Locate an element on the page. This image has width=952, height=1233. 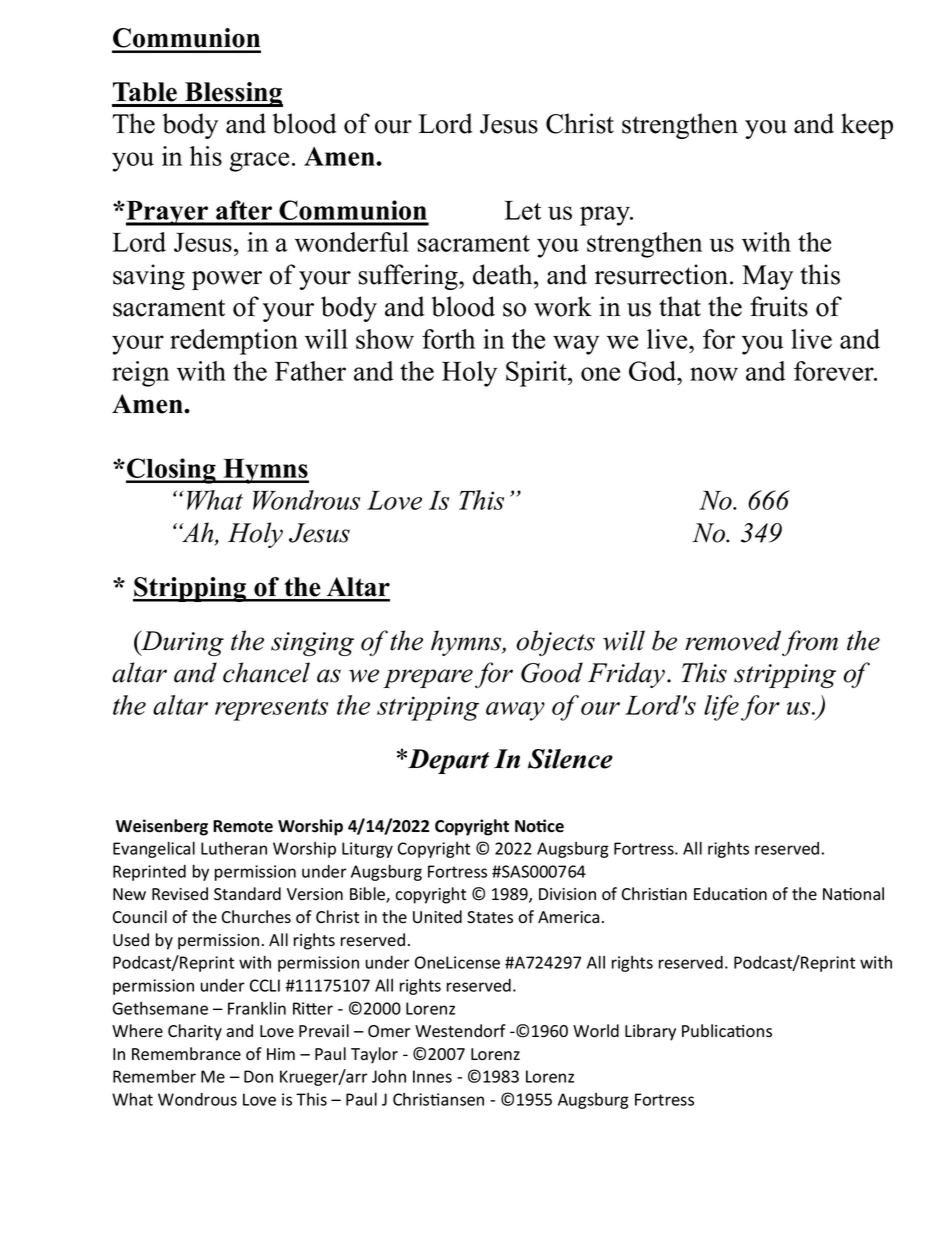
Blessing is located at coordinates (233, 94).
